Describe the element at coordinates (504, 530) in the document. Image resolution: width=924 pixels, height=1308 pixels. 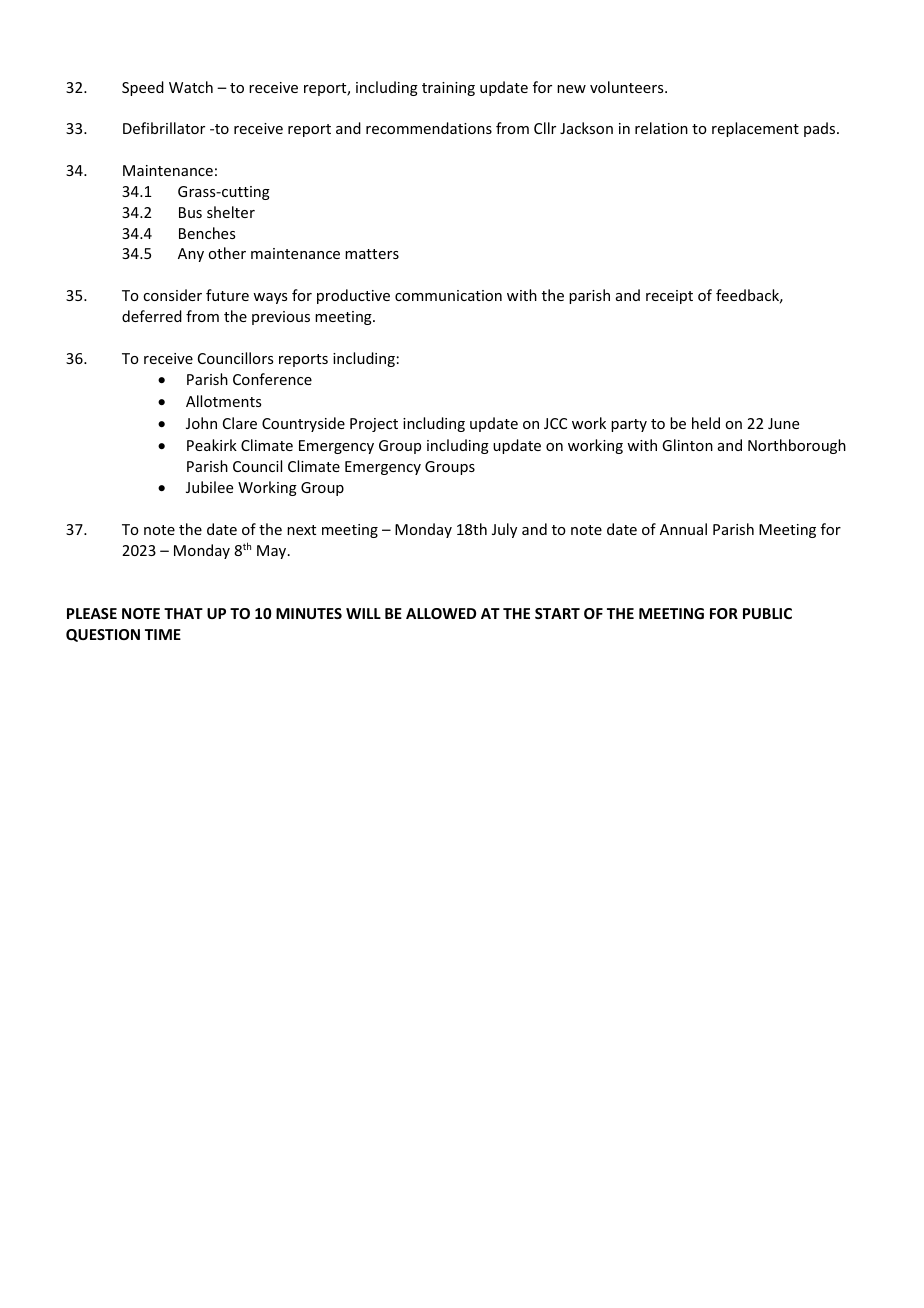
I see `July` at that location.
